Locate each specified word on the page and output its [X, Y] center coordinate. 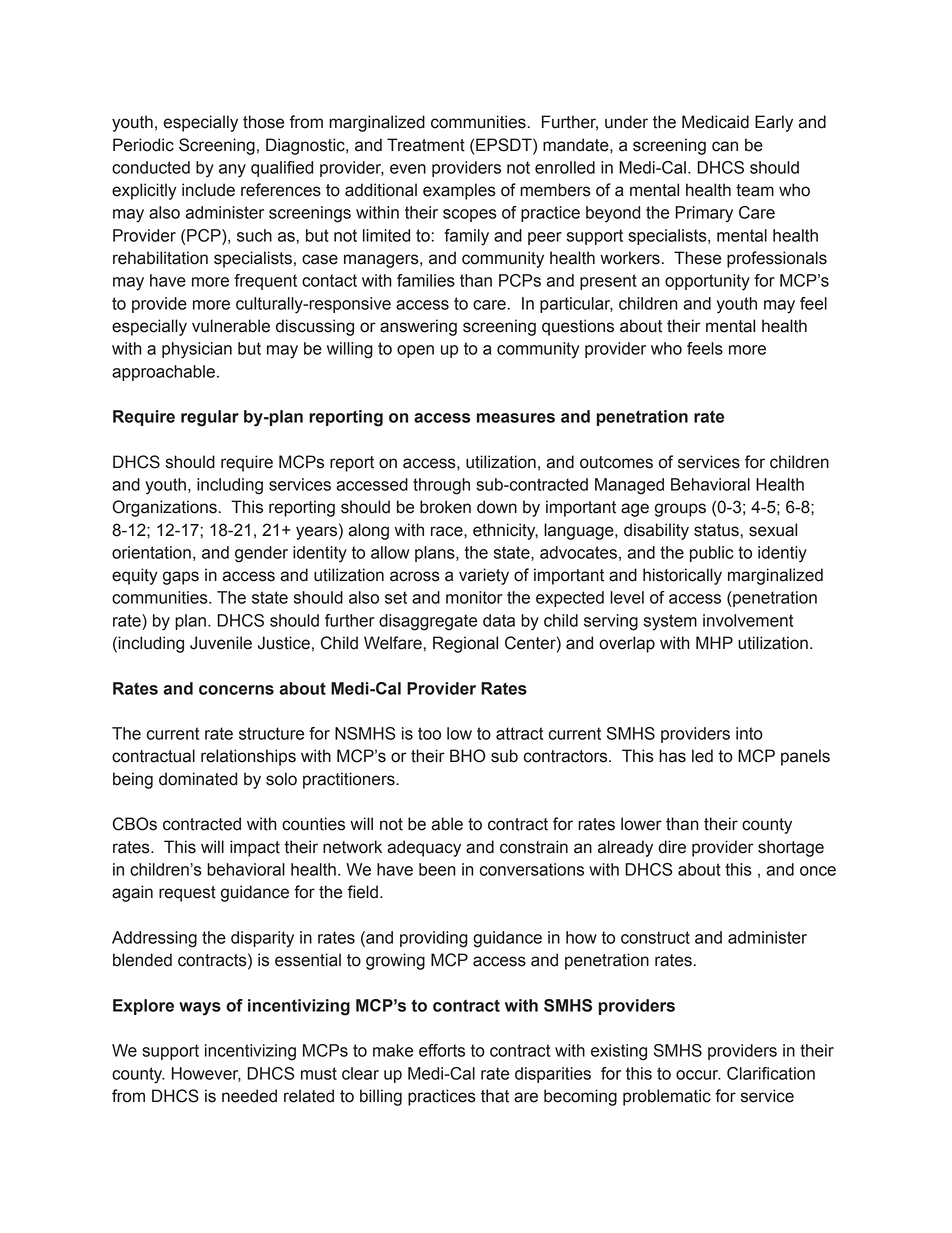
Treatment [426, 145]
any [232, 171]
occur [698, 1075]
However [206, 1074]
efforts [442, 1050]
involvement [748, 620]
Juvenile [221, 643]
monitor [474, 597]
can [725, 146]
